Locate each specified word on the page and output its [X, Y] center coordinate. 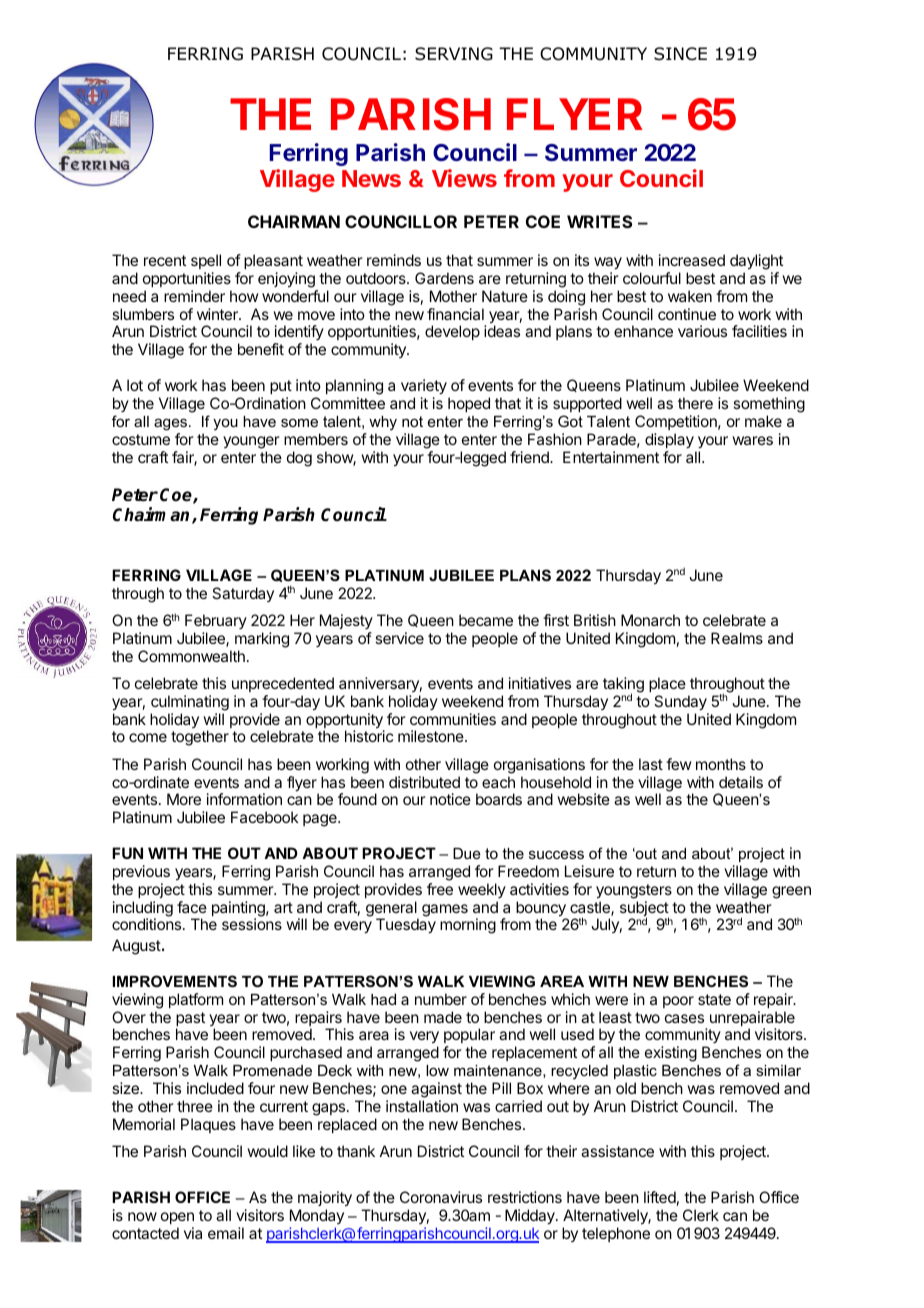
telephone [616, 1234]
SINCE [680, 54]
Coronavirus [441, 1197]
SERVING [454, 54]
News [371, 178]
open [177, 1220]
